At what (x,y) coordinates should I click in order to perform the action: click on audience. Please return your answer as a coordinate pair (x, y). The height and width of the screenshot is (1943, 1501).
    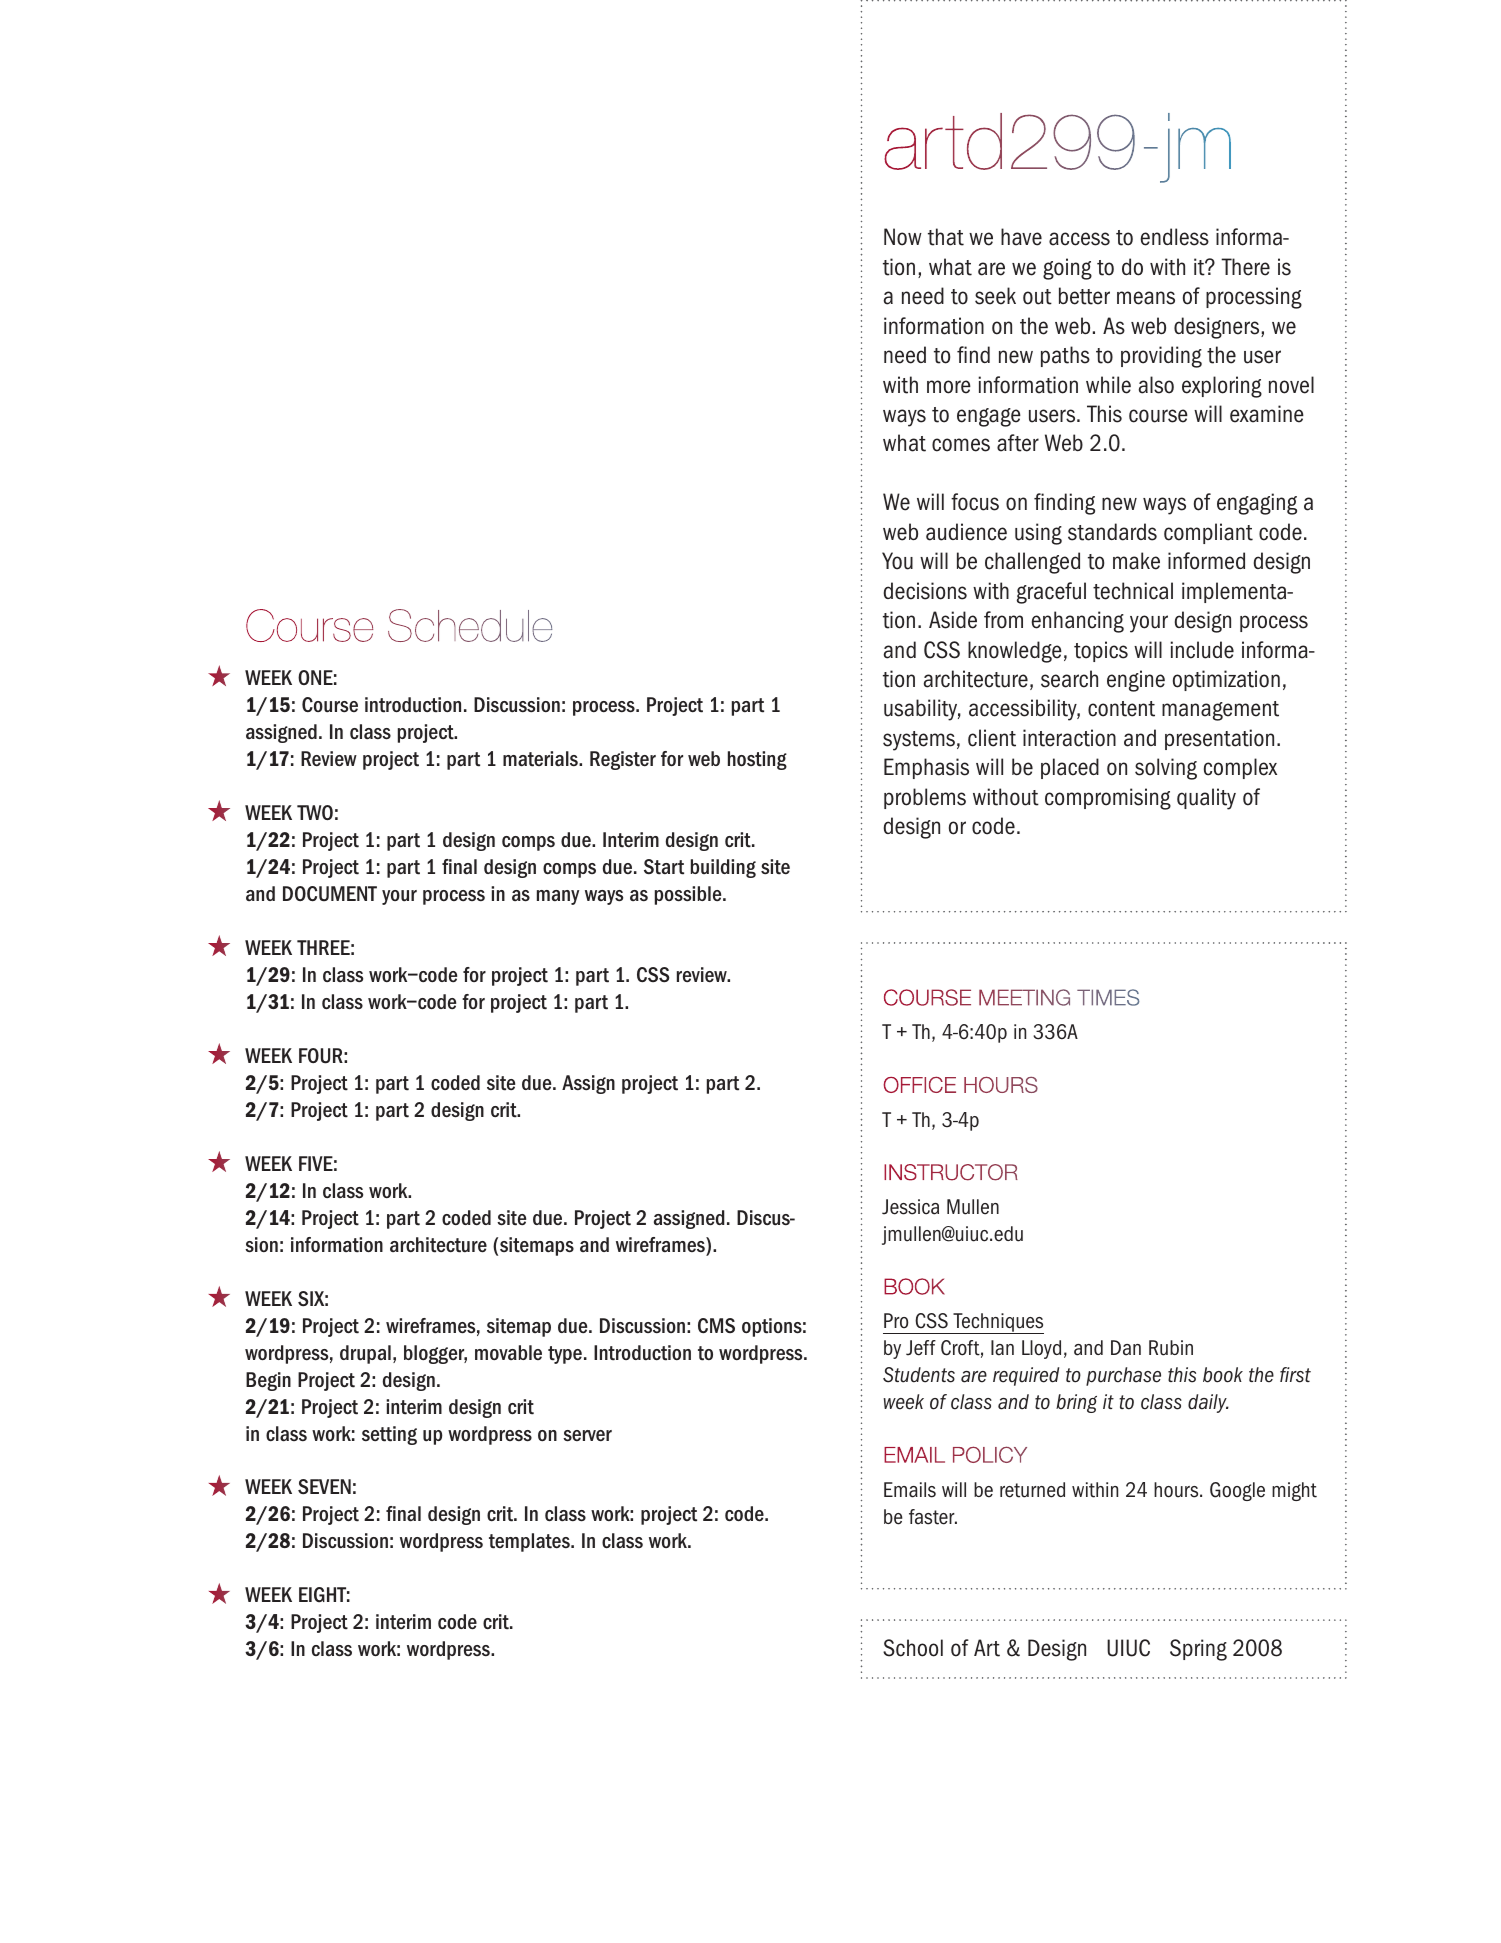
    Looking at the image, I should click on (966, 532).
